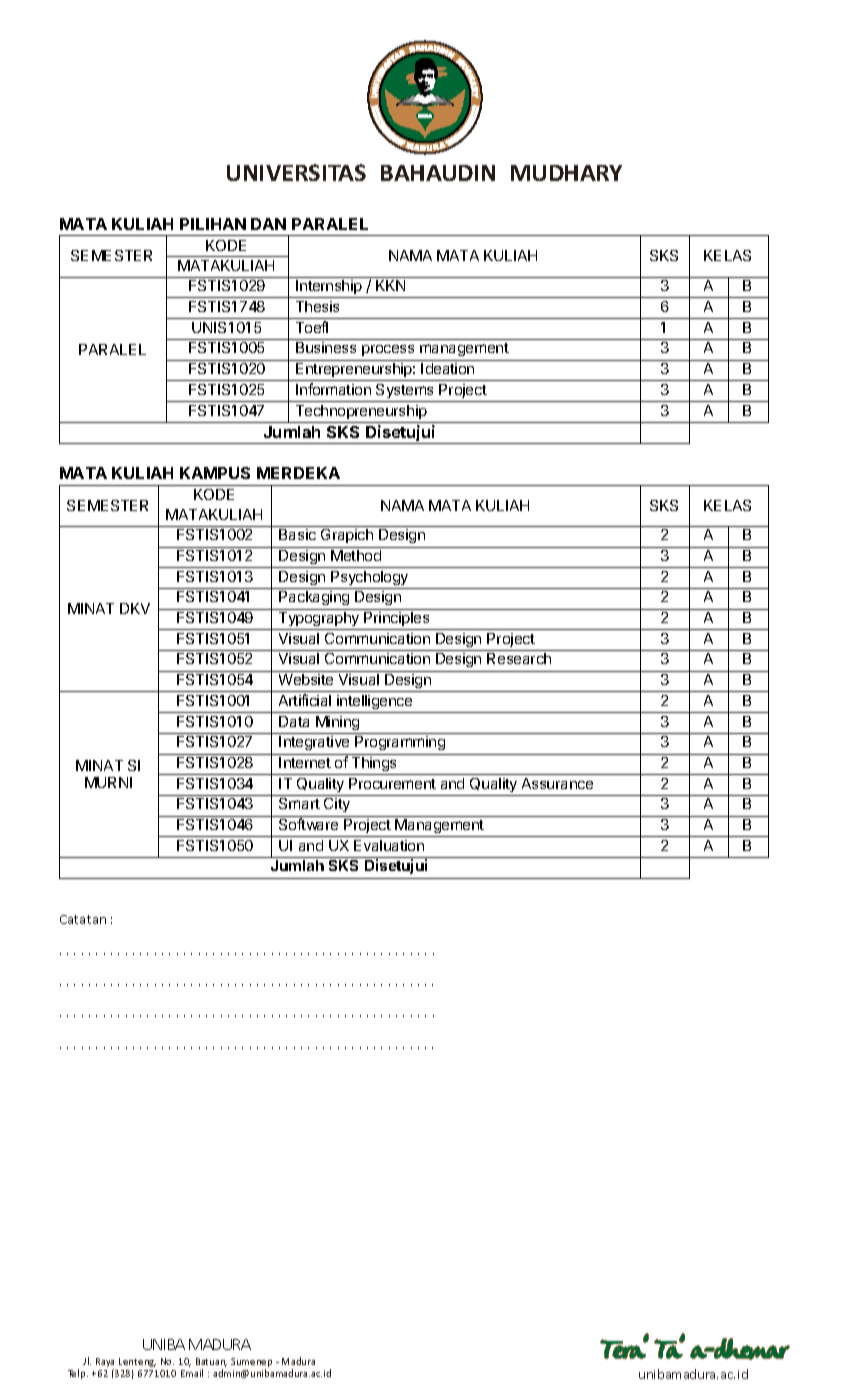 The width and height of the screenshot is (850, 1400). What do you see at coordinates (317, 306) in the screenshot?
I see `Thesis` at bounding box center [317, 306].
